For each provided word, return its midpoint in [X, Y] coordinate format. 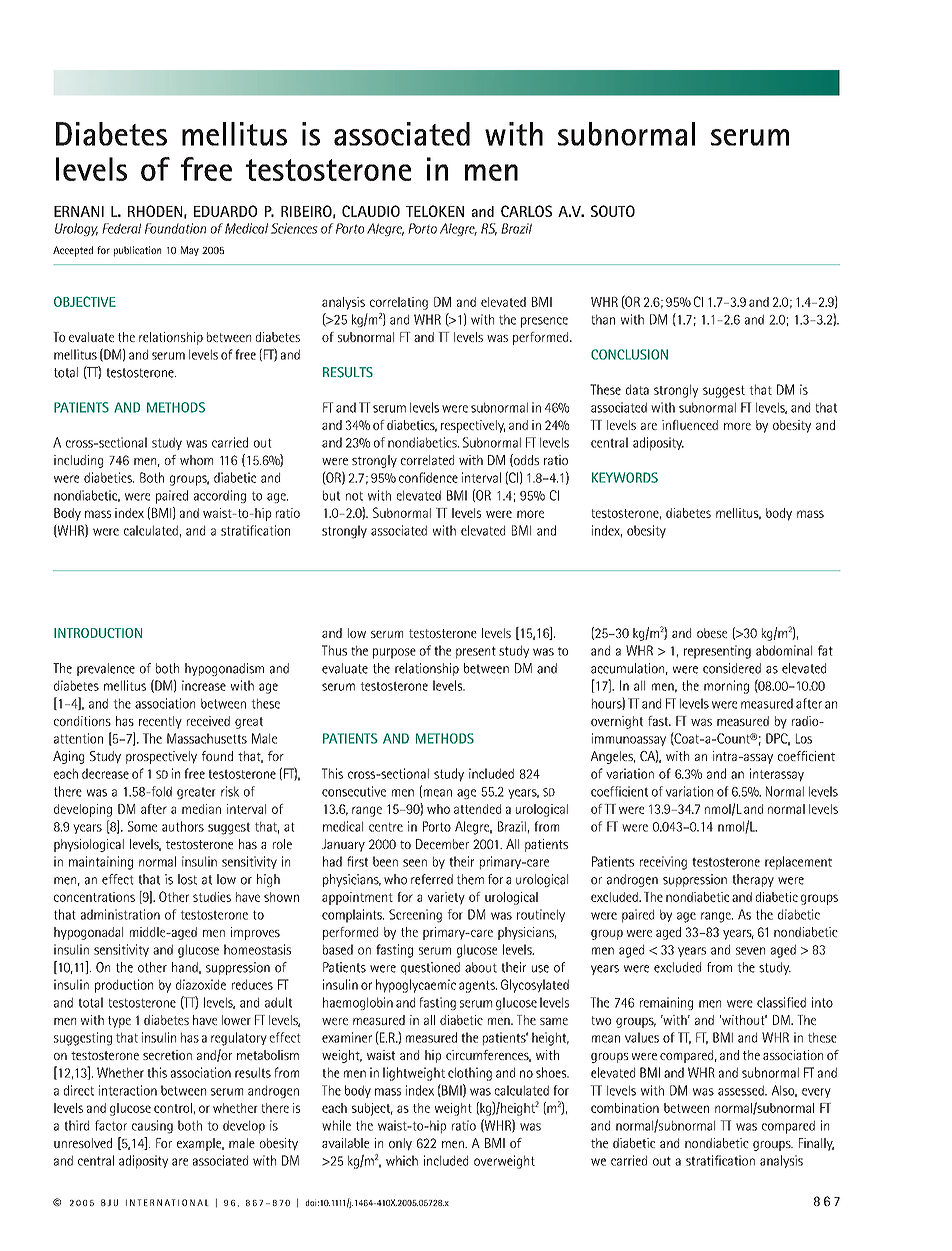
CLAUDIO [371, 211]
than [603, 319]
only [400, 1144]
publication [137, 251]
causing [152, 1127]
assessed [742, 1090]
